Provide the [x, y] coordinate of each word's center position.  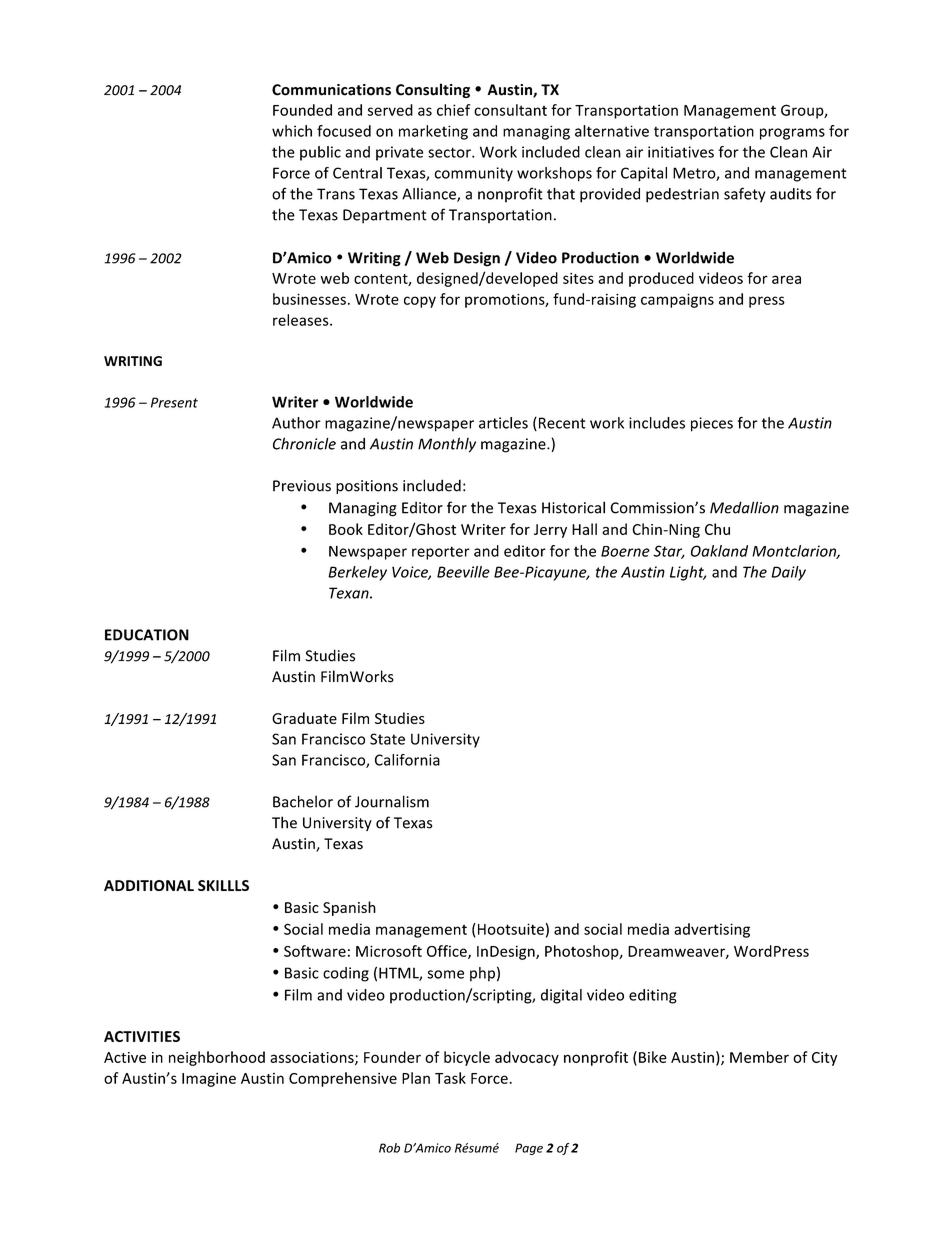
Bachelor [303, 801]
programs [792, 134]
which [292, 131]
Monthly [447, 445]
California [407, 760]
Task [450, 1078]
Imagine [209, 1079]
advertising [712, 930]
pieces [712, 424]
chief [453, 110]
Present [174, 402]
